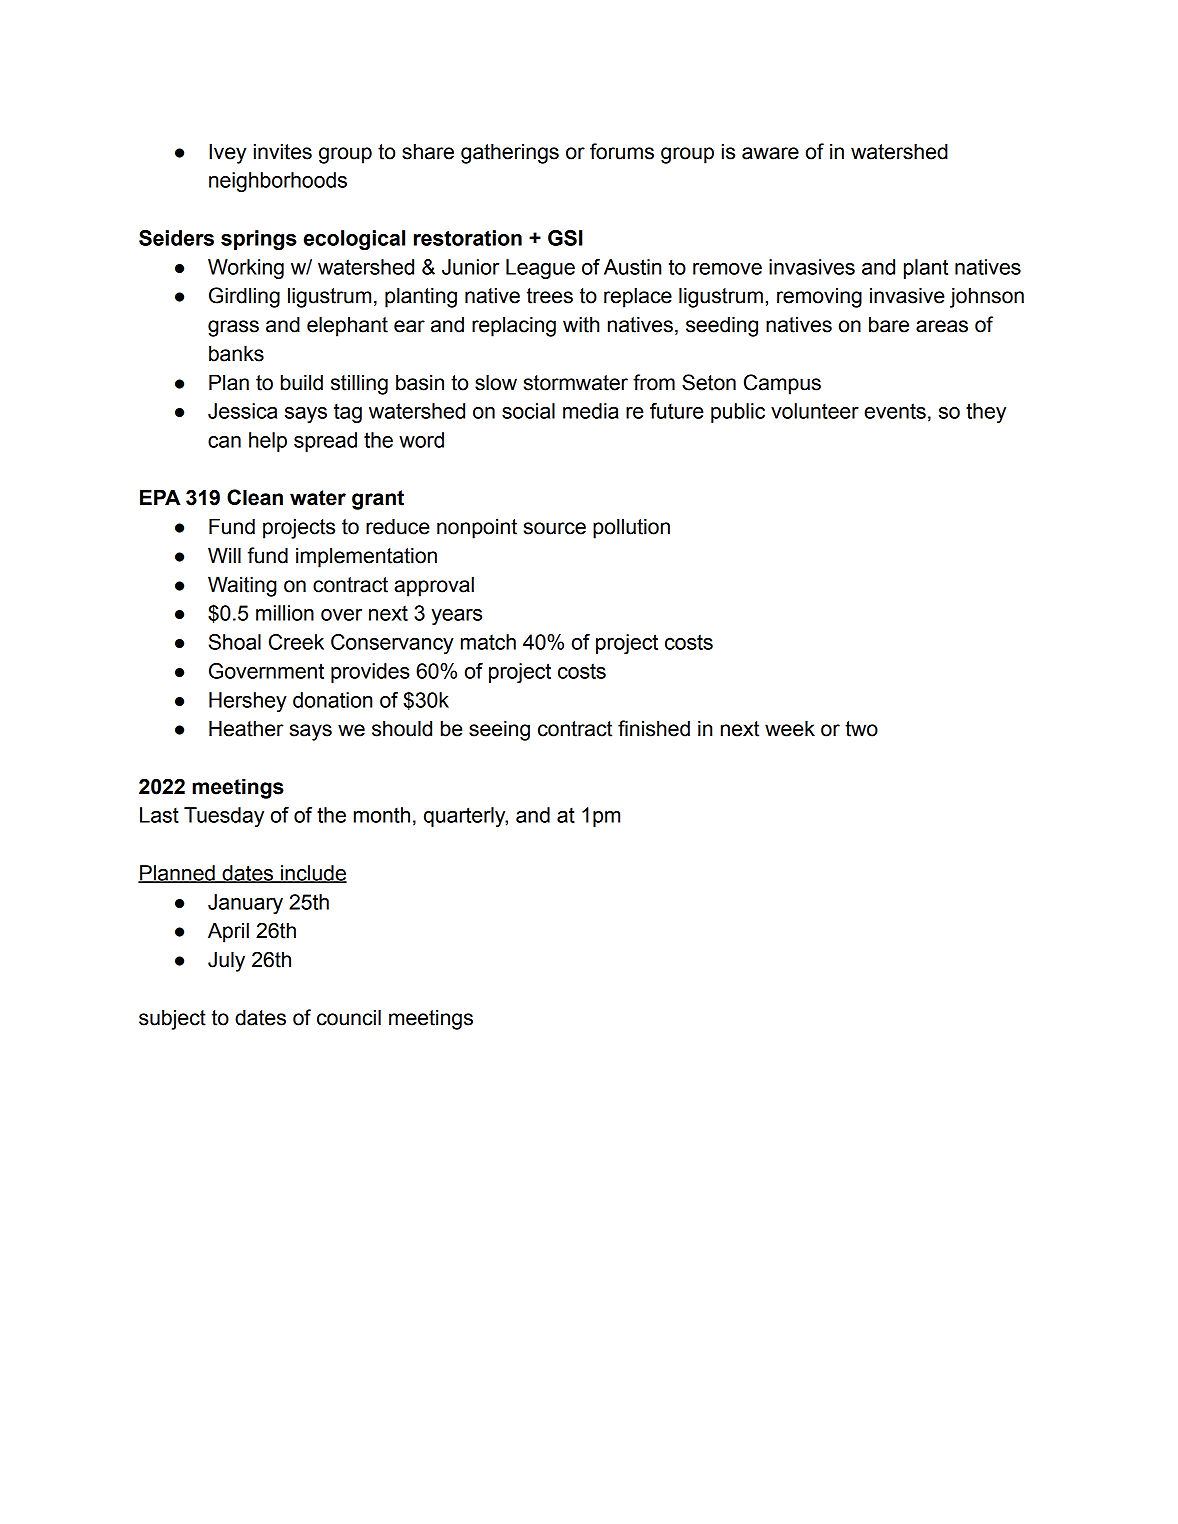  I want to click on July, so click(226, 961).
